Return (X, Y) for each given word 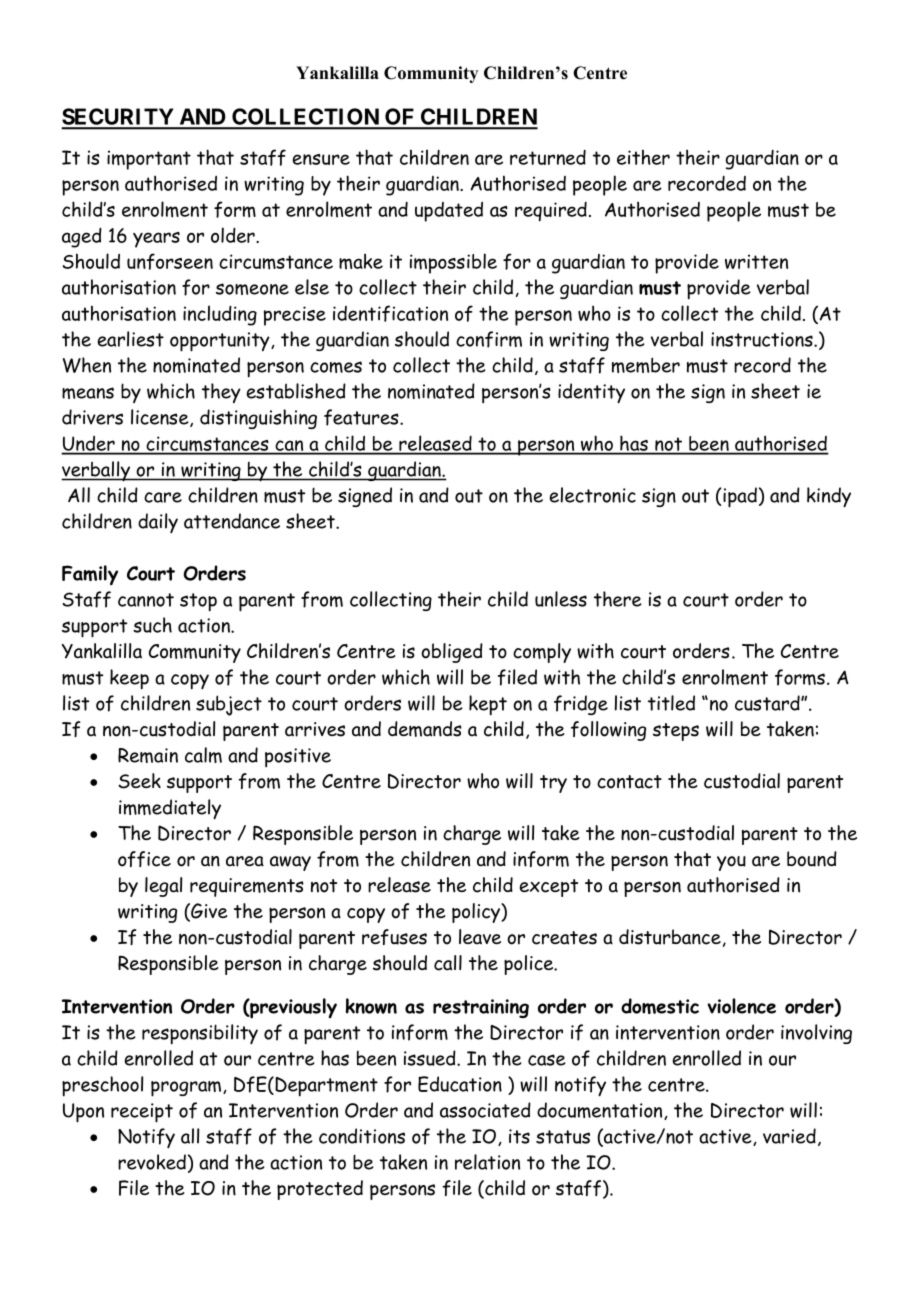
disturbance (670, 937)
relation (487, 1162)
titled (671, 703)
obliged (452, 653)
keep (129, 679)
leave (480, 937)
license (161, 418)
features (362, 417)
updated (449, 212)
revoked (152, 1162)
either (643, 157)
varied (789, 1136)
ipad (739, 497)
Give (208, 912)
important (149, 160)
